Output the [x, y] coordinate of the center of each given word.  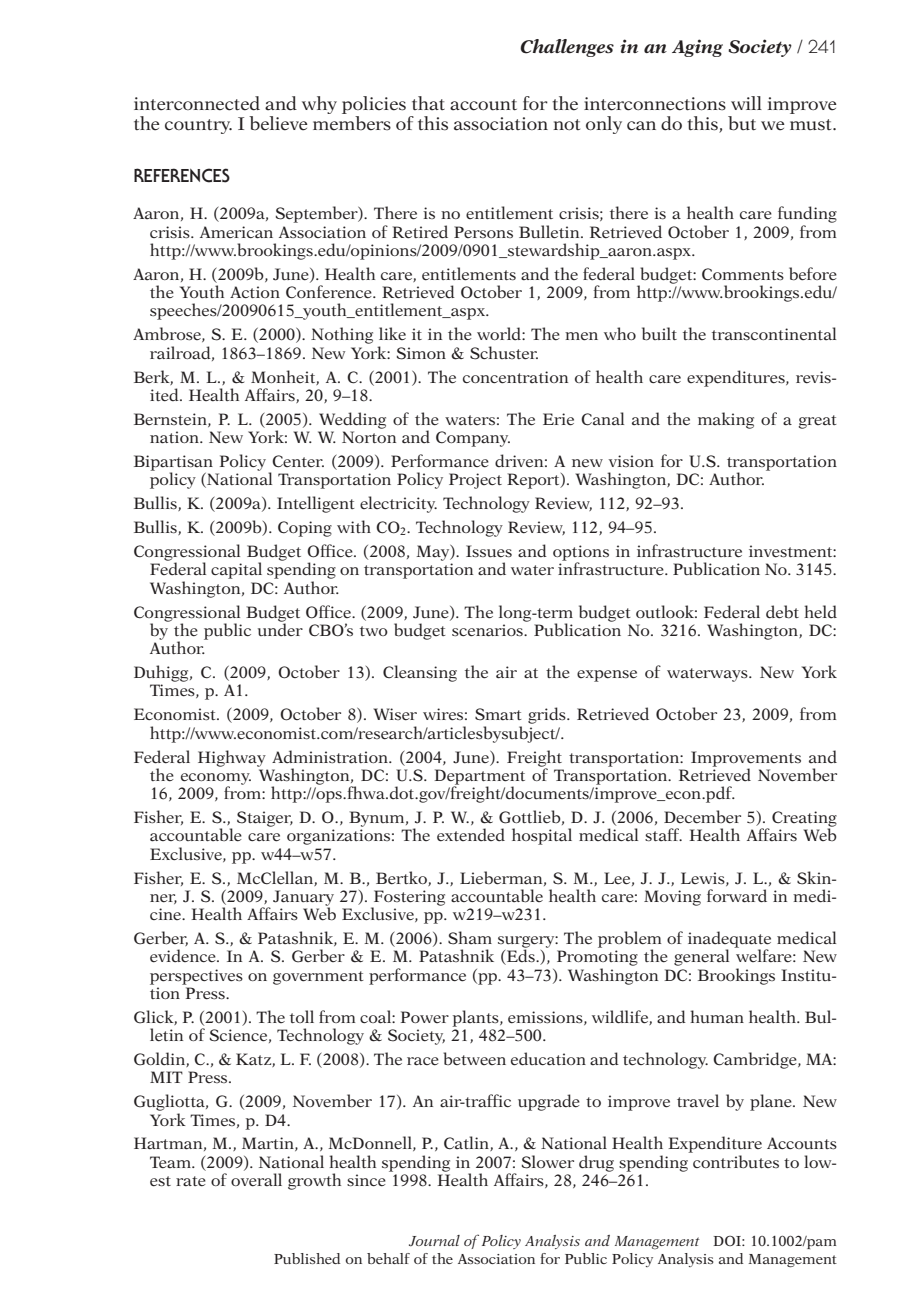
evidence [184, 956]
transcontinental [774, 334]
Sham [470, 938]
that [428, 103]
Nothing [342, 335]
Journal [434, 1240]
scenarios [488, 630]
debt [782, 612]
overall [256, 1180]
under [280, 628]
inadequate [729, 940]
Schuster [504, 353]
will [746, 103]
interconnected [197, 103]
